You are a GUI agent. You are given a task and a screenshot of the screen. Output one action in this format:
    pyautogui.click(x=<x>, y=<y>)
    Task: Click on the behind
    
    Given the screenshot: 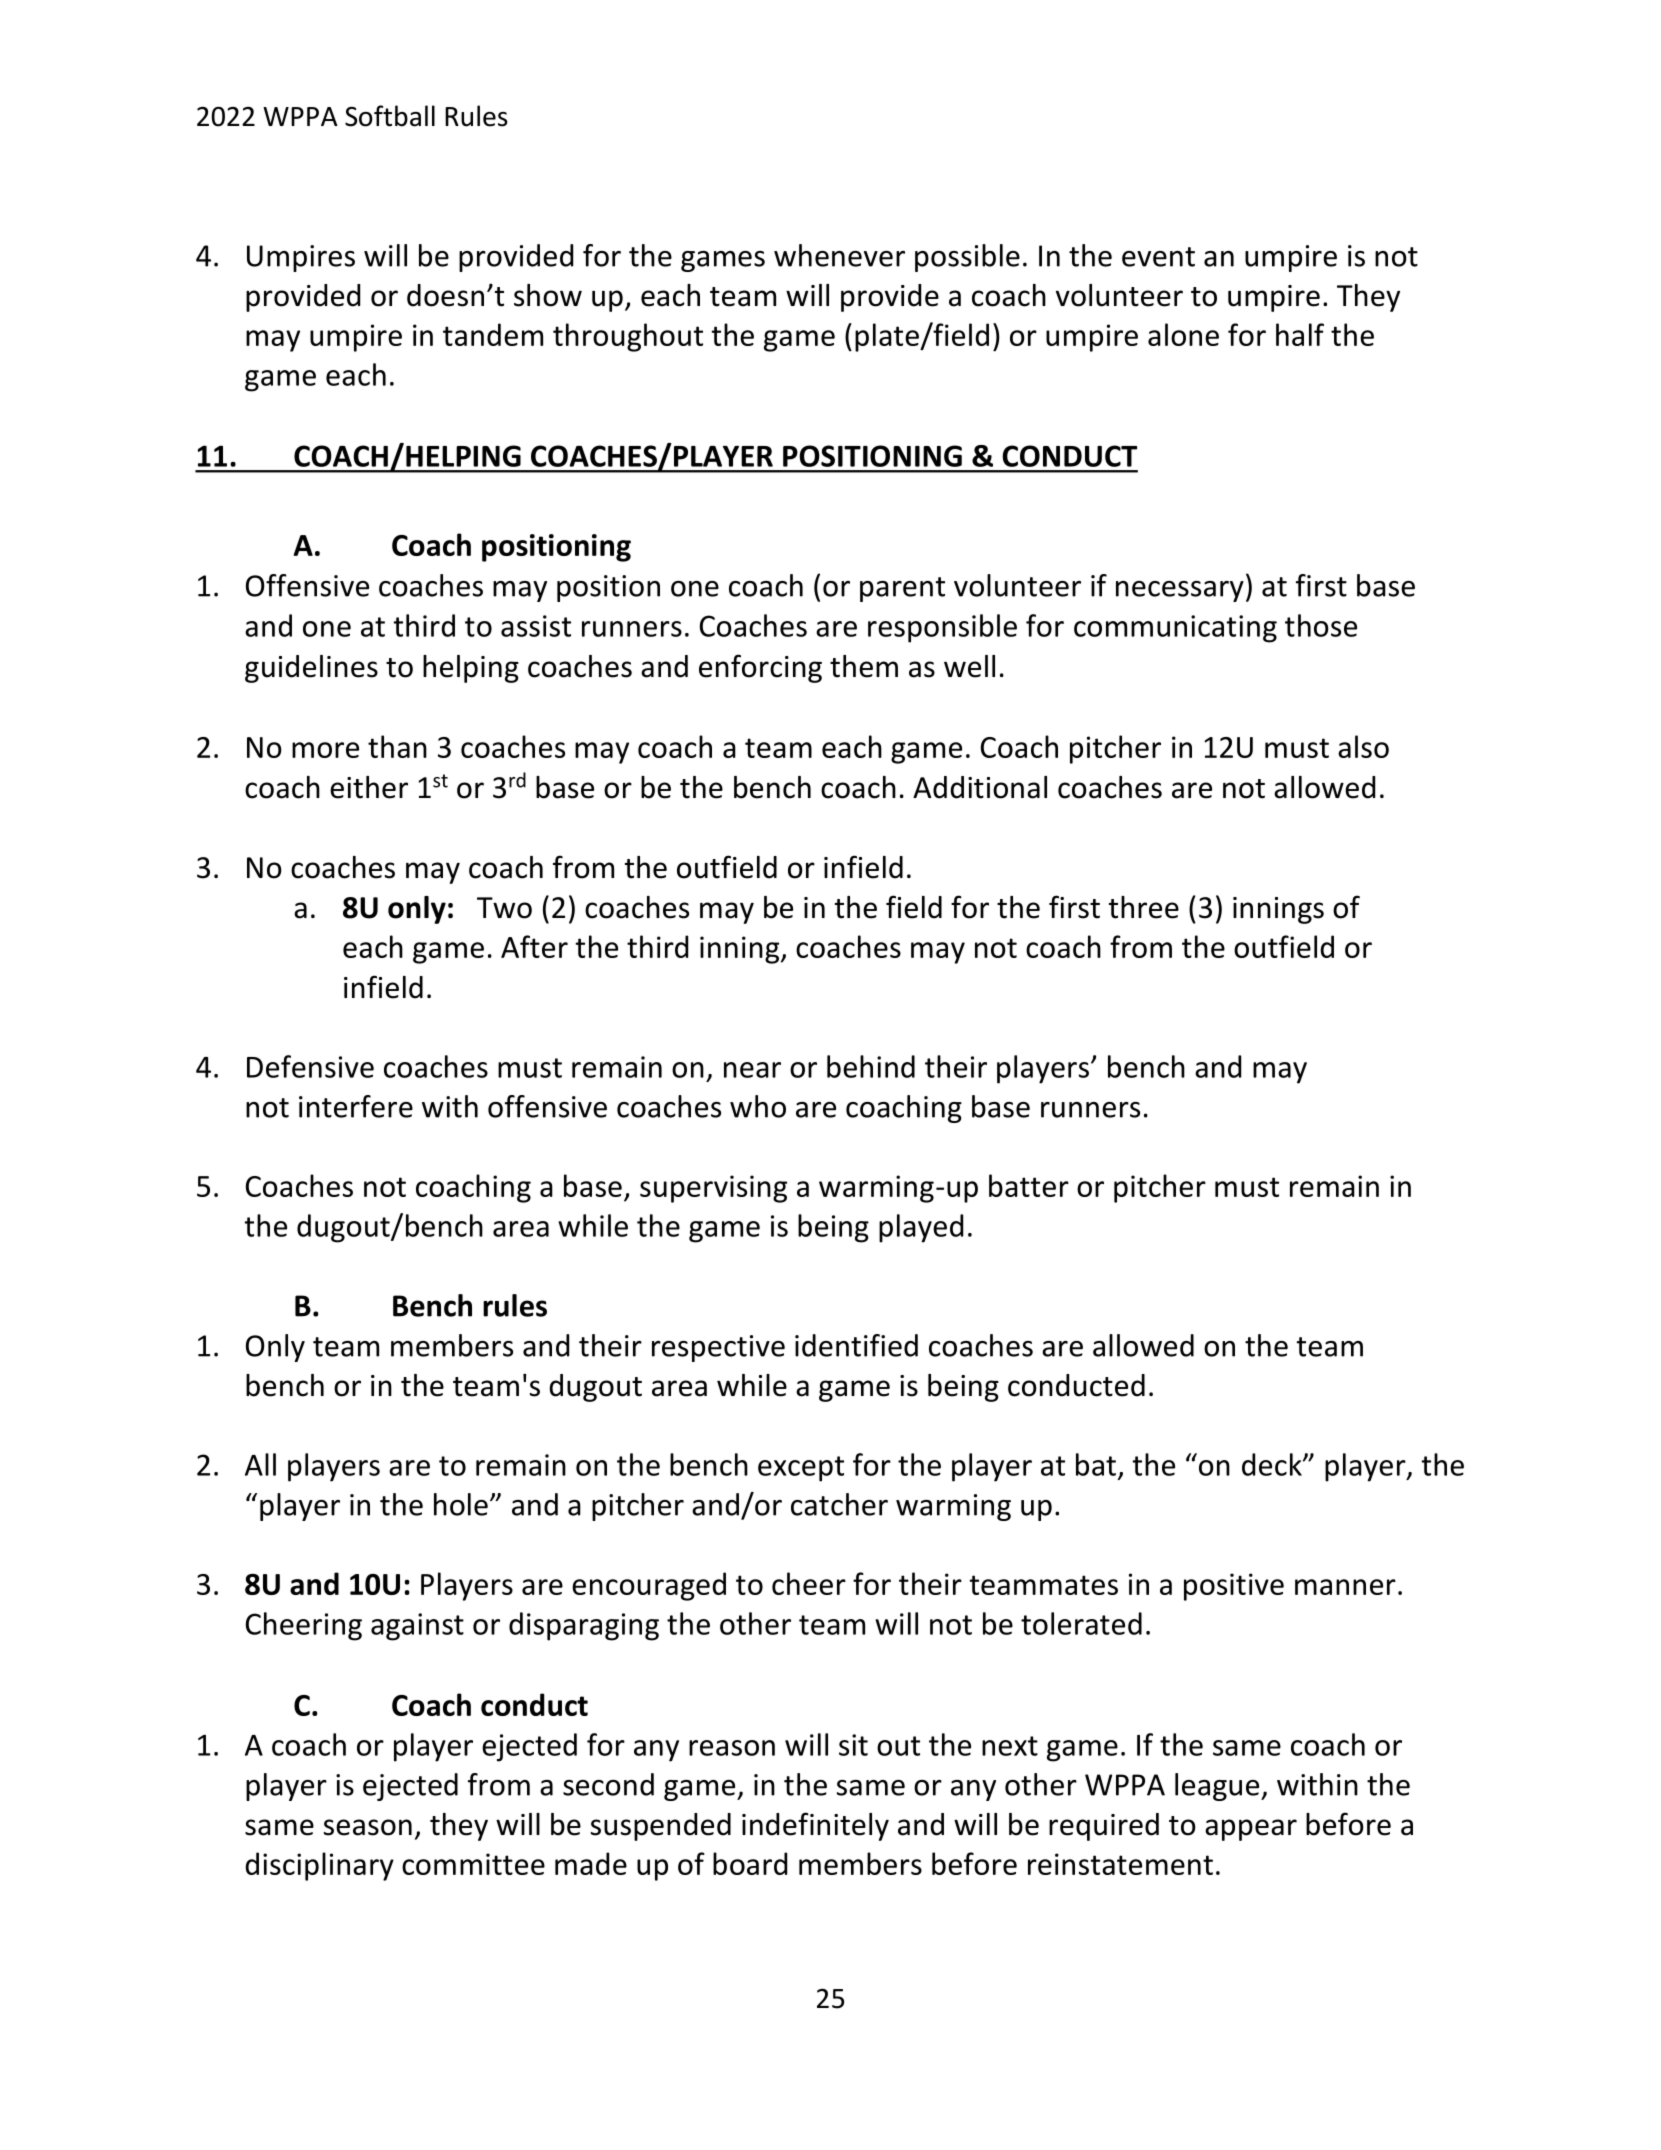 What is the action you would take?
    pyautogui.click(x=871, y=1066)
